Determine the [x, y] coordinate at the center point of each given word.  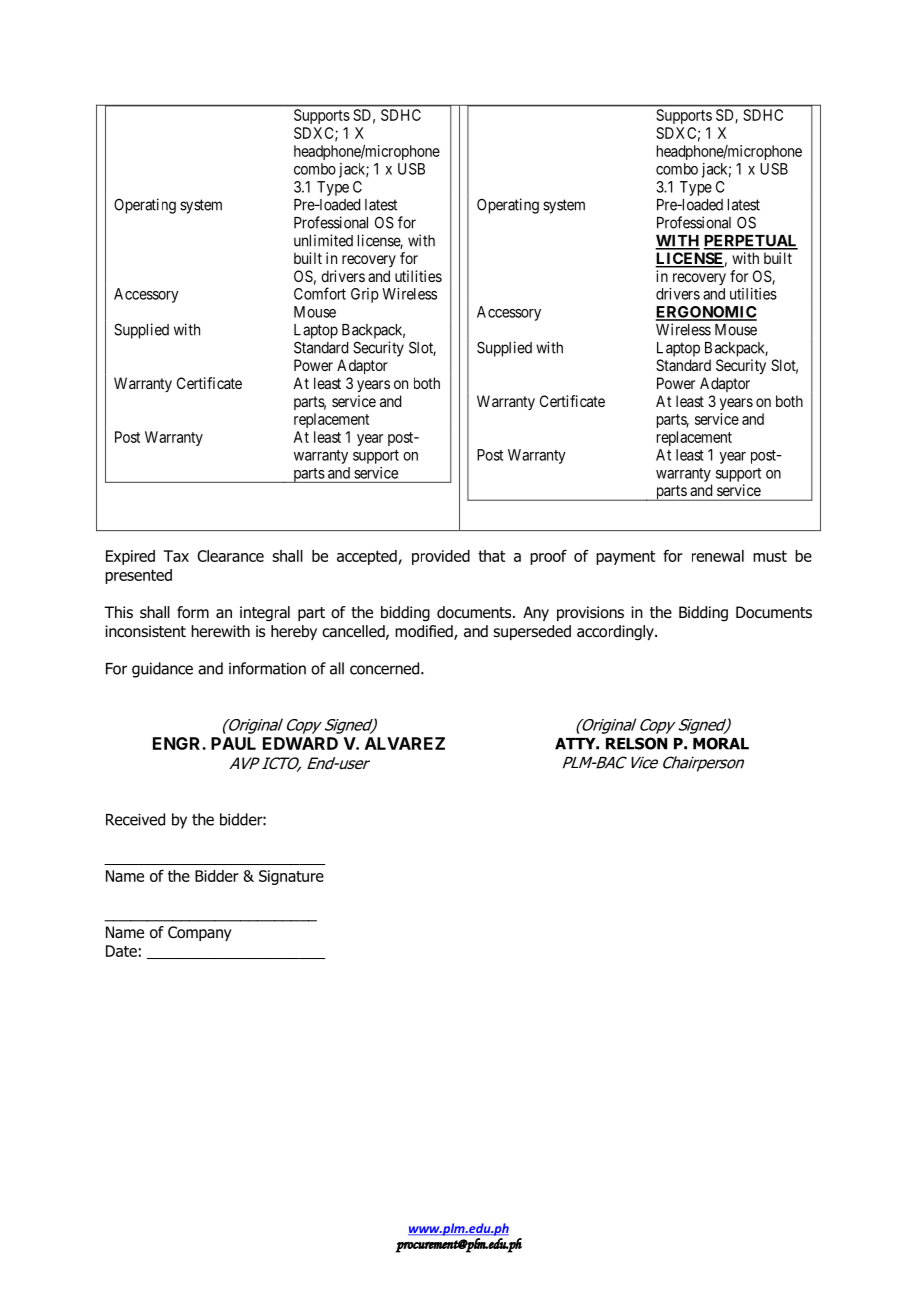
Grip [365, 295]
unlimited [323, 240]
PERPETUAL [751, 242]
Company [200, 933]
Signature [291, 877]
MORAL [721, 743]
